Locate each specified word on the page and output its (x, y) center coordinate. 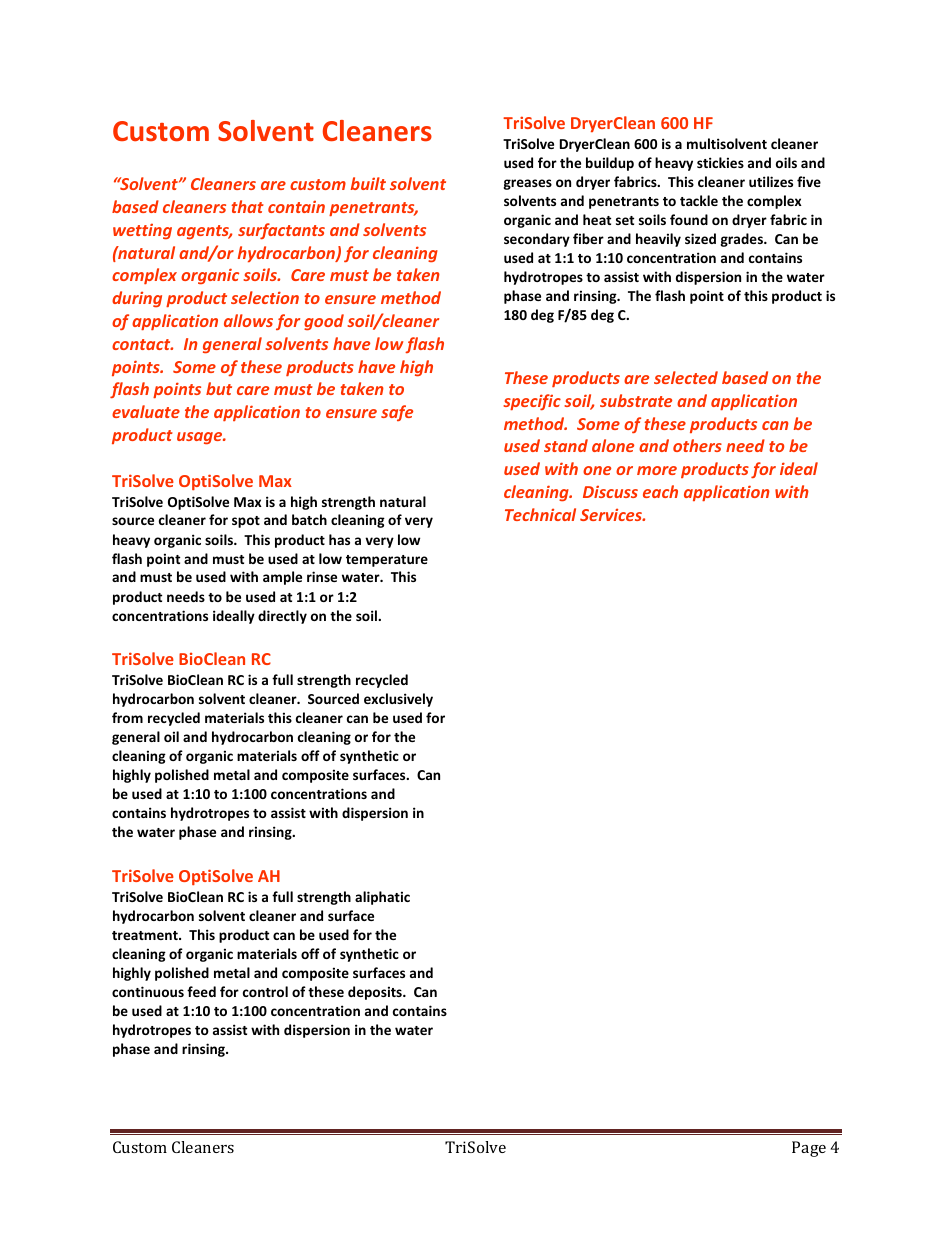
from (127, 717)
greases (527, 184)
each (660, 491)
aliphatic (382, 898)
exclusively (398, 700)
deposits (376, 993)
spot (246, 522)
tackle (699, 200)
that (247, 206)
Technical (540, 514)
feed (201, 991)
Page (809, 1149)
